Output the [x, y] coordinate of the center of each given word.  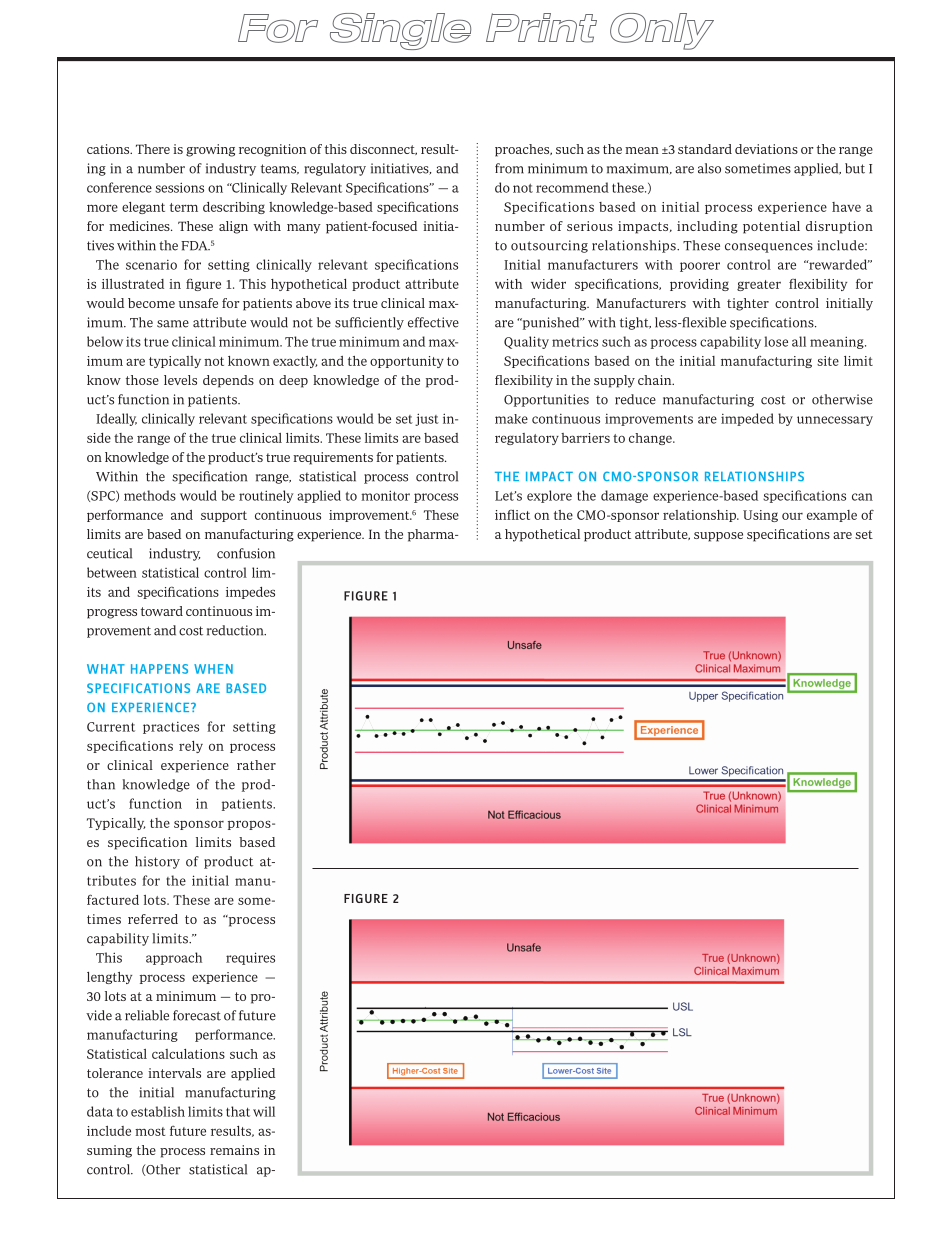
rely [191, 747]
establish [158, 1111]
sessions [179, 187]
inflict [512, 515]
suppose [718, 537]
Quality [526, 342]
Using [760, 516]
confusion [246, 553]
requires [250, 958]
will [264, 1111]
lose [776, 341]
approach [174, 958]
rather [256, 765]
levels [180, 380]
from [509, 168]
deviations [766, 149]
